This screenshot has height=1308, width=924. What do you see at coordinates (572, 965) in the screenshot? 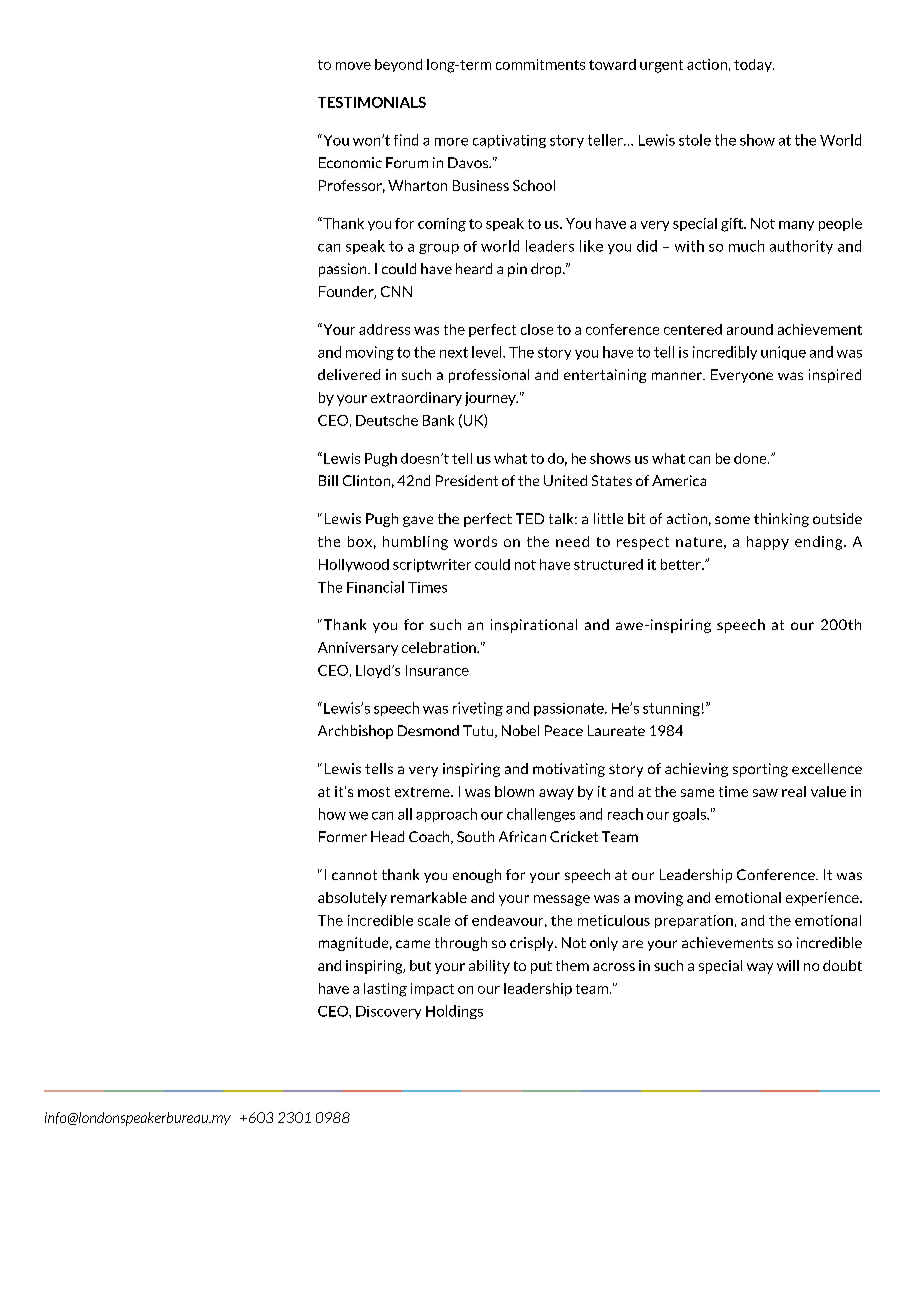
I see `them` at bounding box center [572, 965].
